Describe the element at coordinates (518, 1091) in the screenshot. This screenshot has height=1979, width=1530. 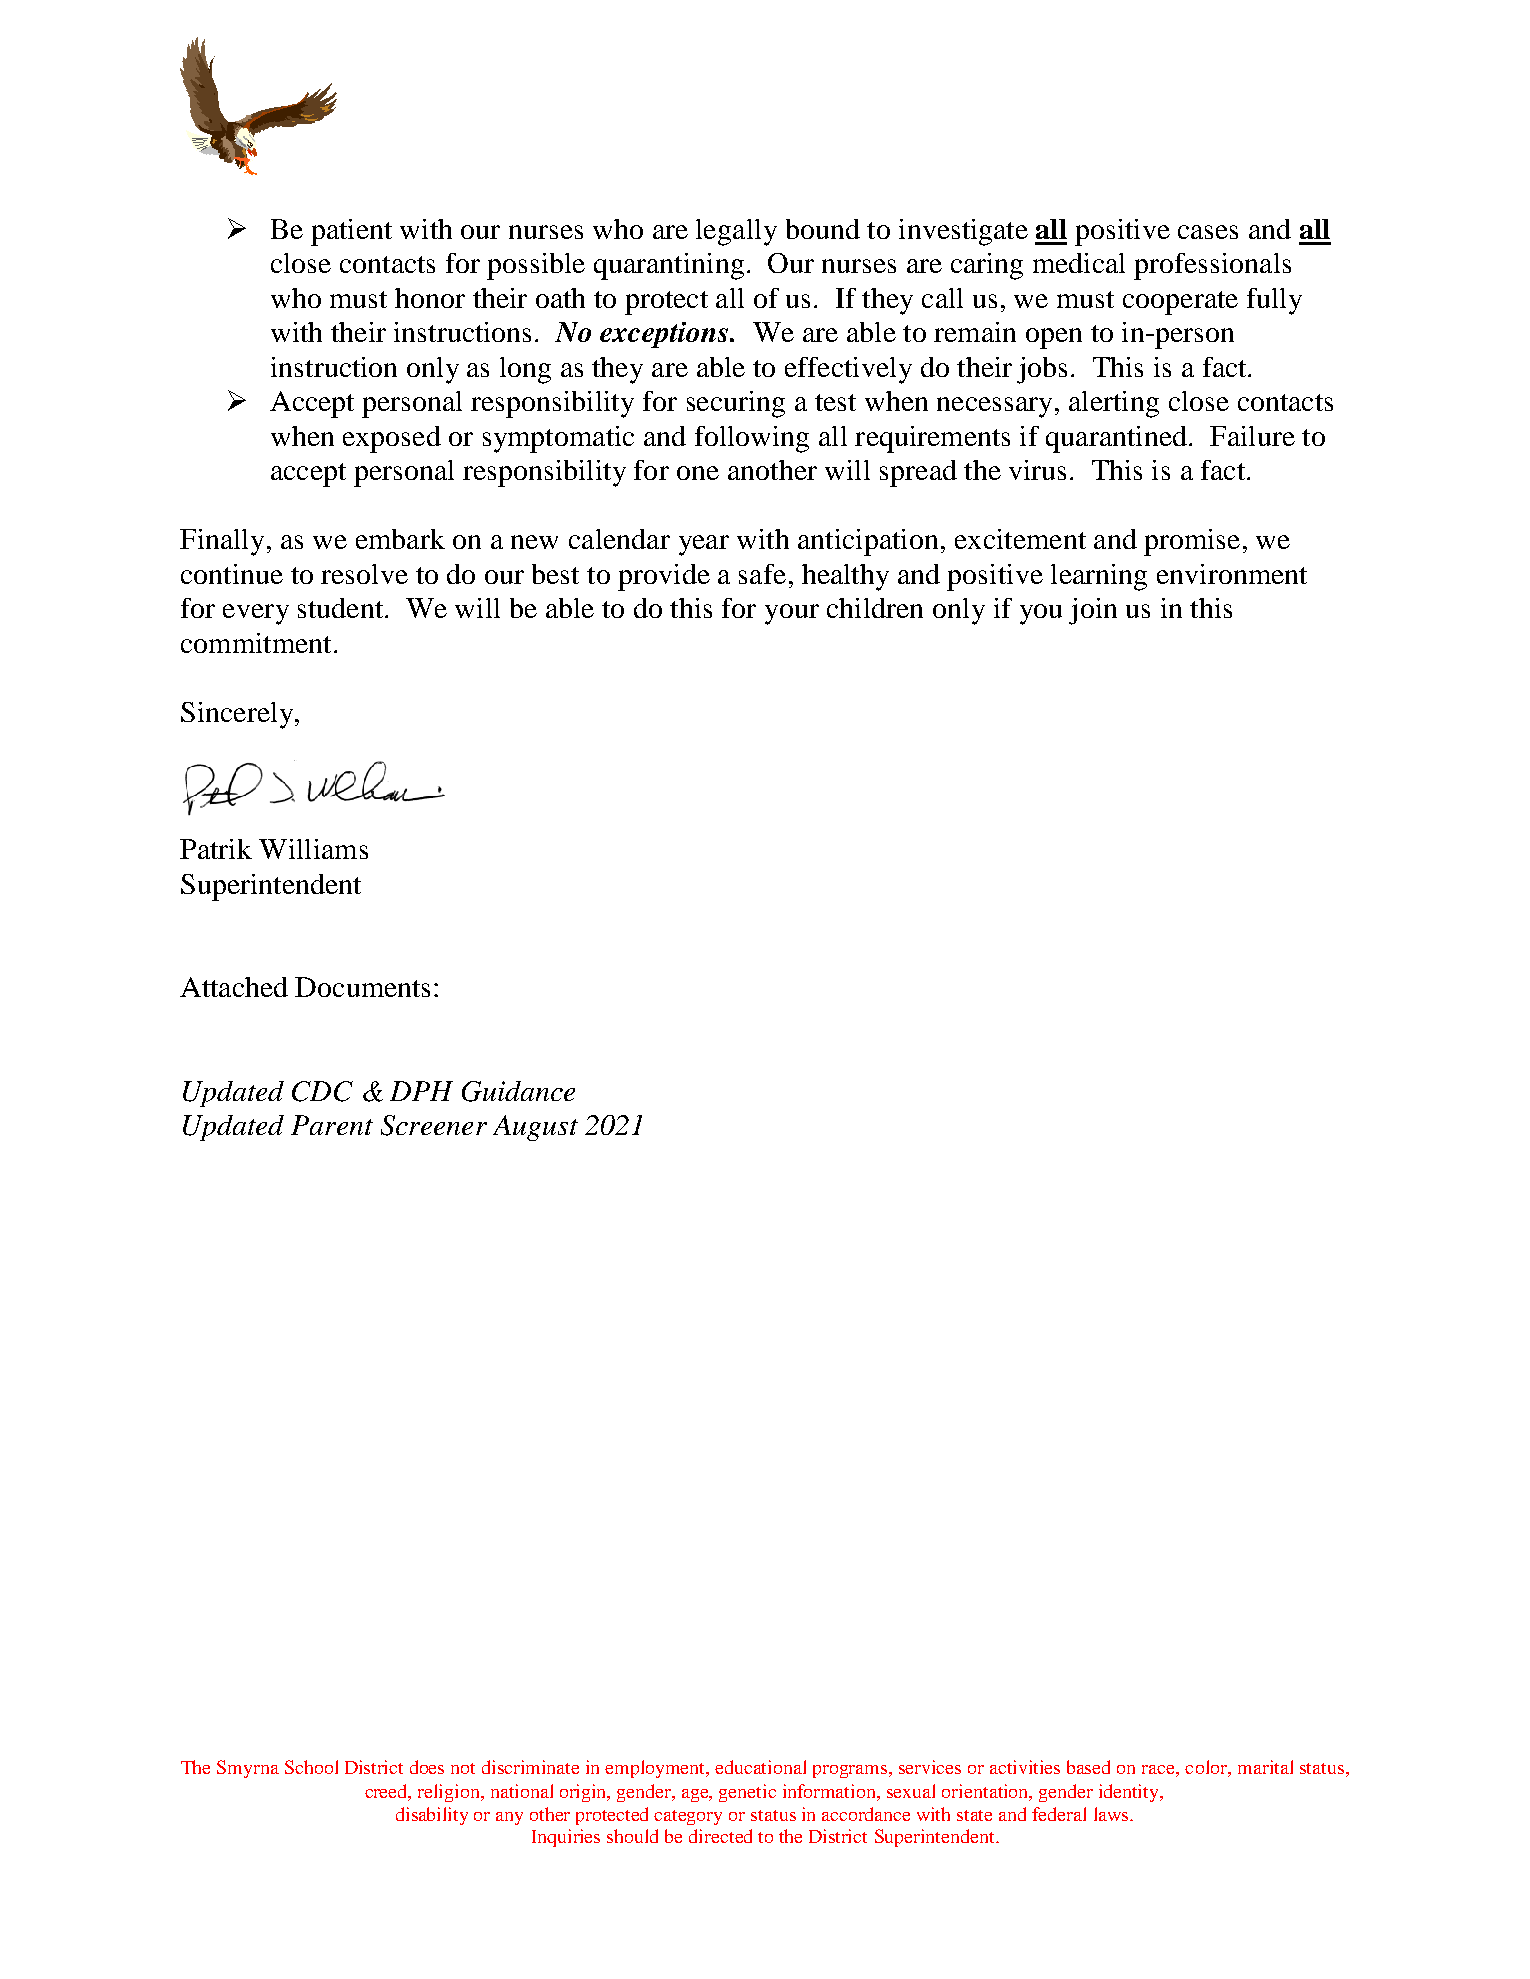
I see `Guidance` at that location.
